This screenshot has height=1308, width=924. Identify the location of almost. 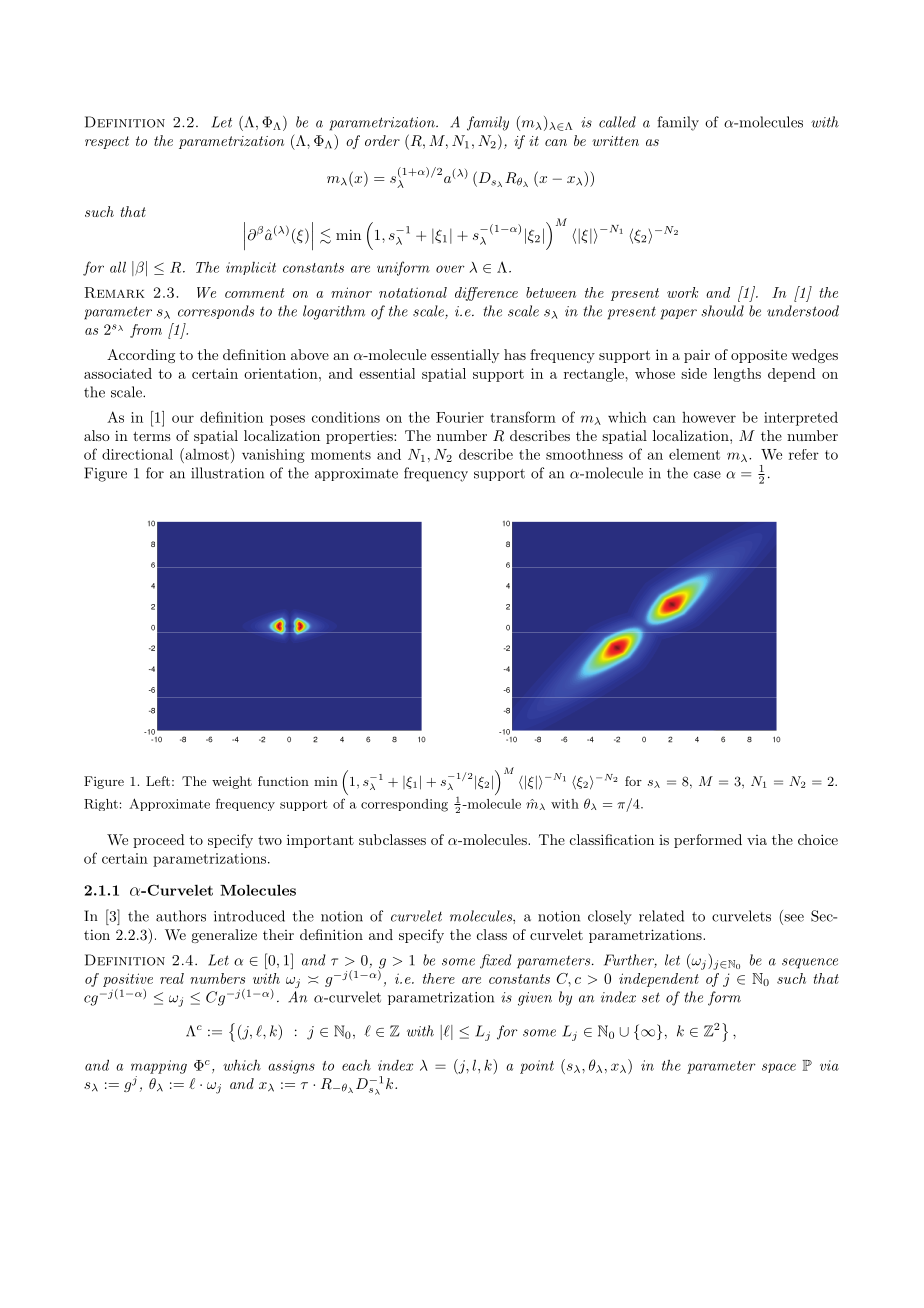
(206, 454).
